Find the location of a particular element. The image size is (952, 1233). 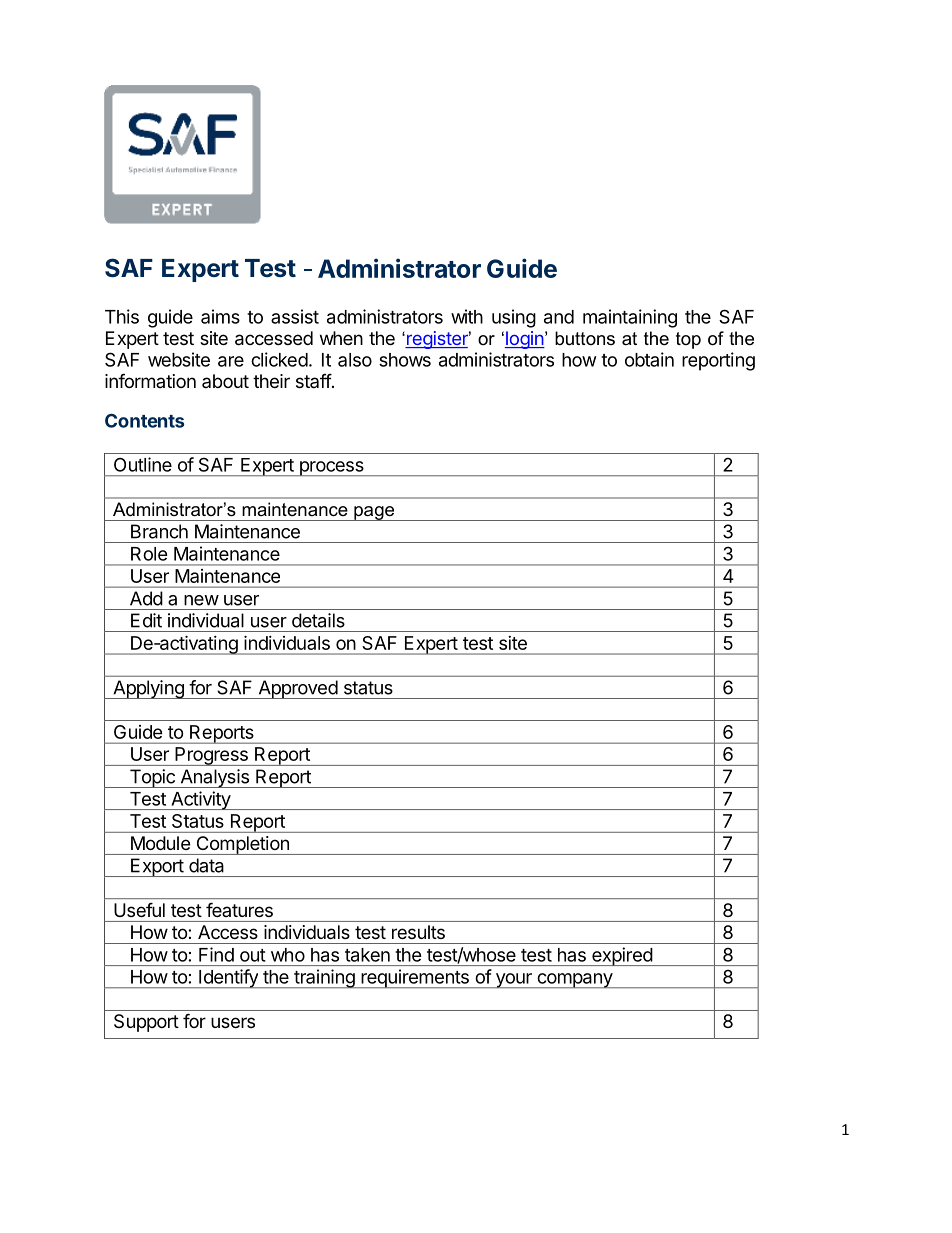

aims is located at coordinates (220, 316).
